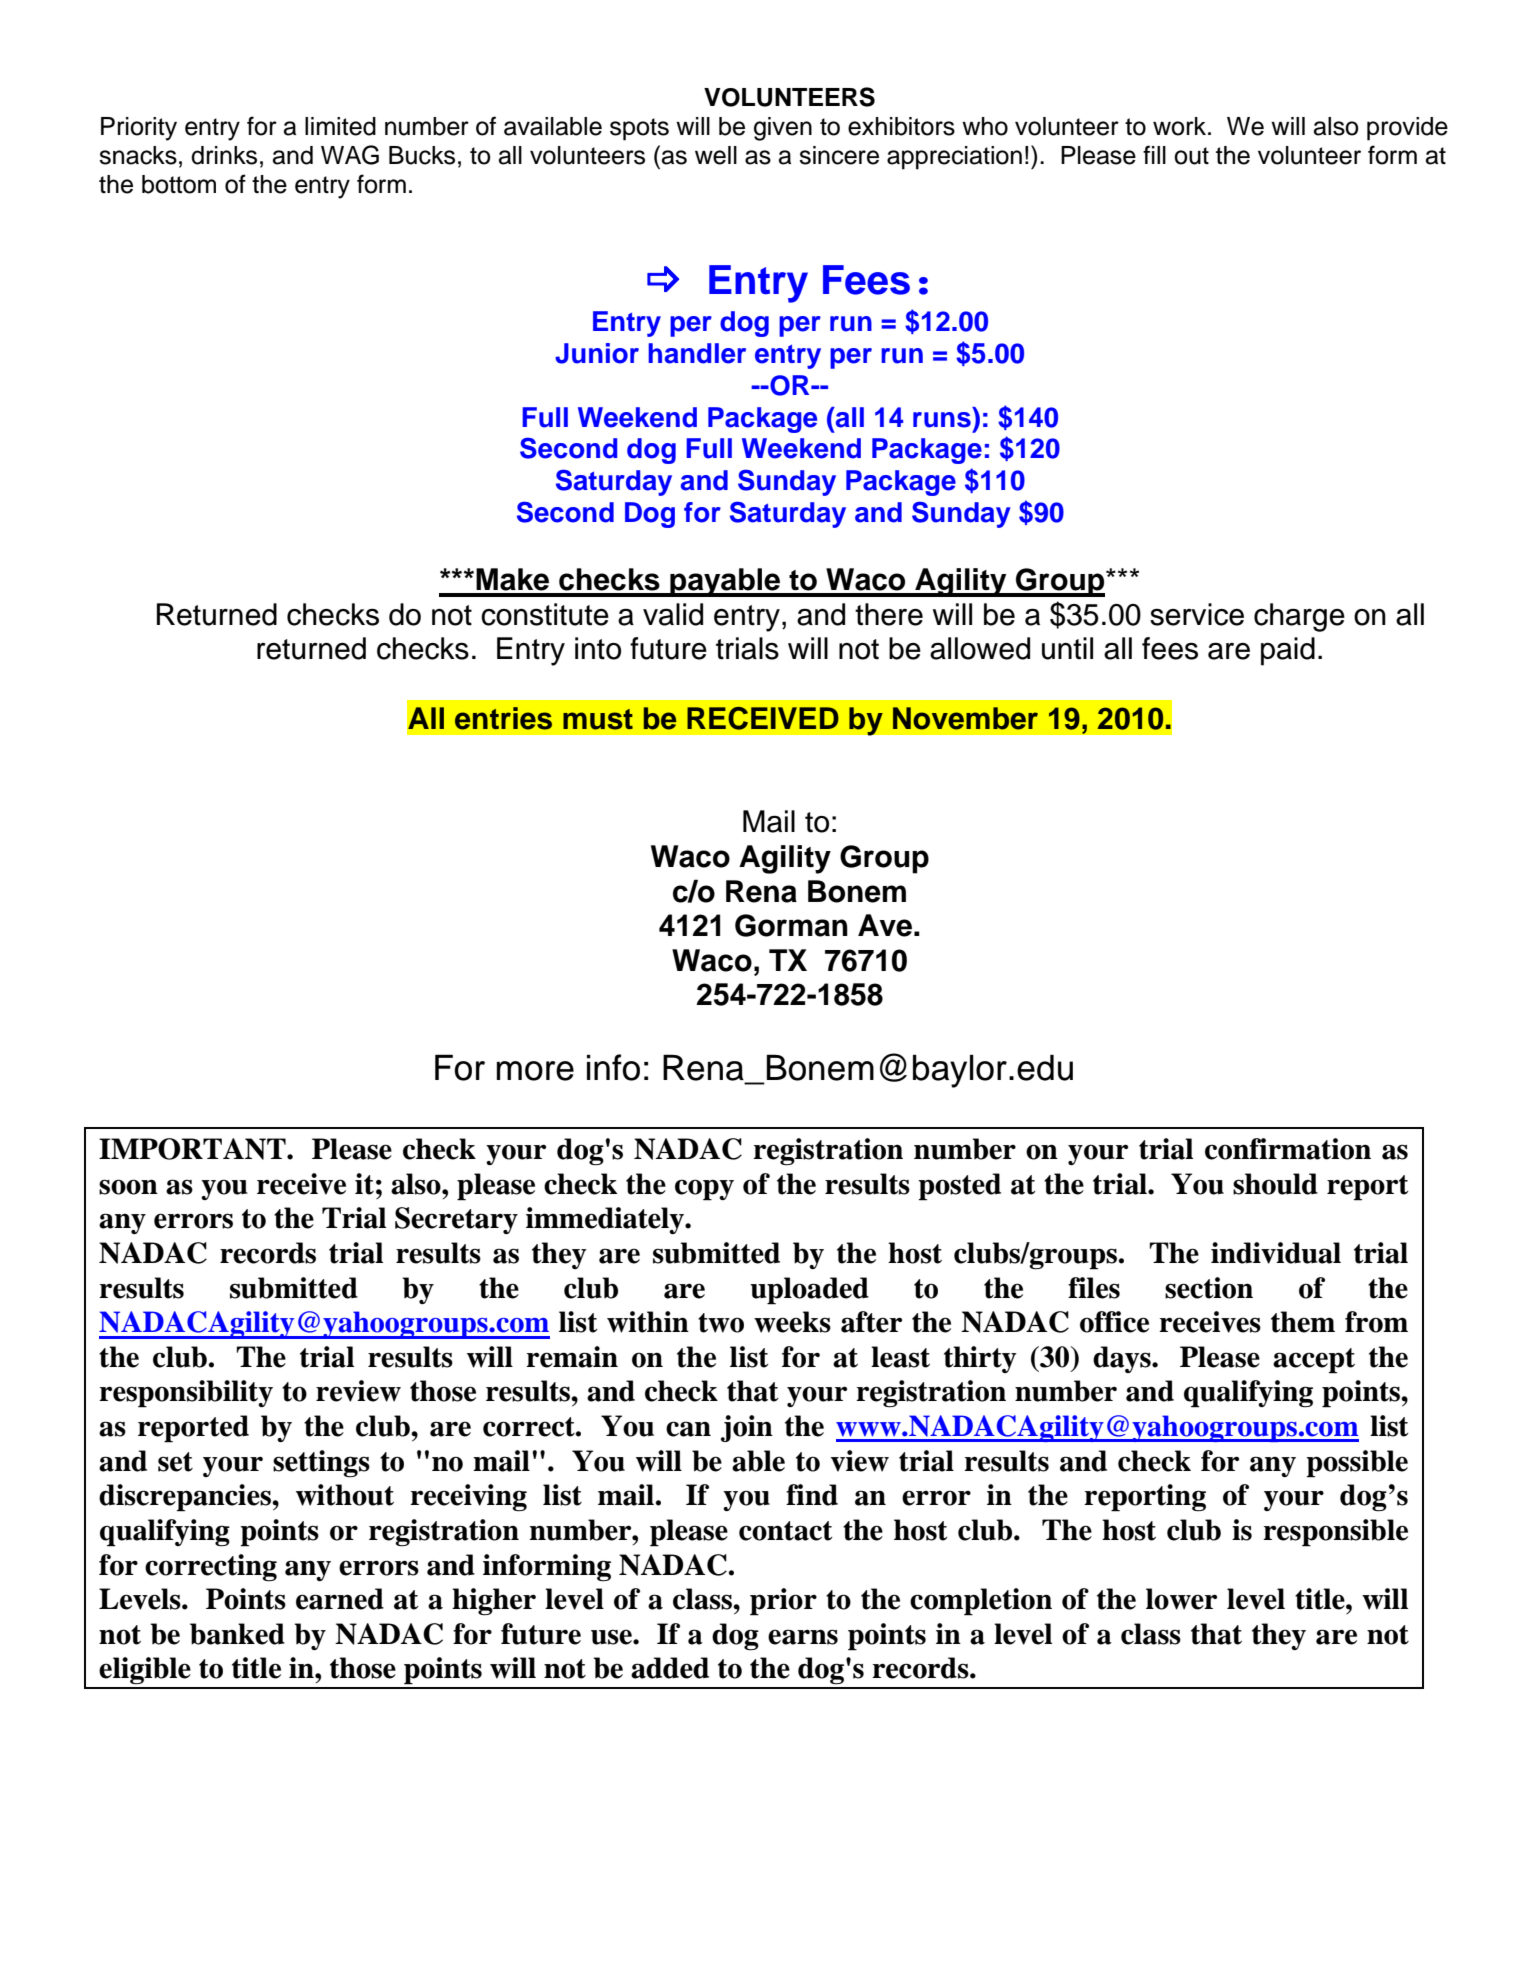 The width and height of the image is (1535, 1986). What do you see at coordinates (886, 925) in the image?
I see `Ave` at bounding box center [886, 925].
